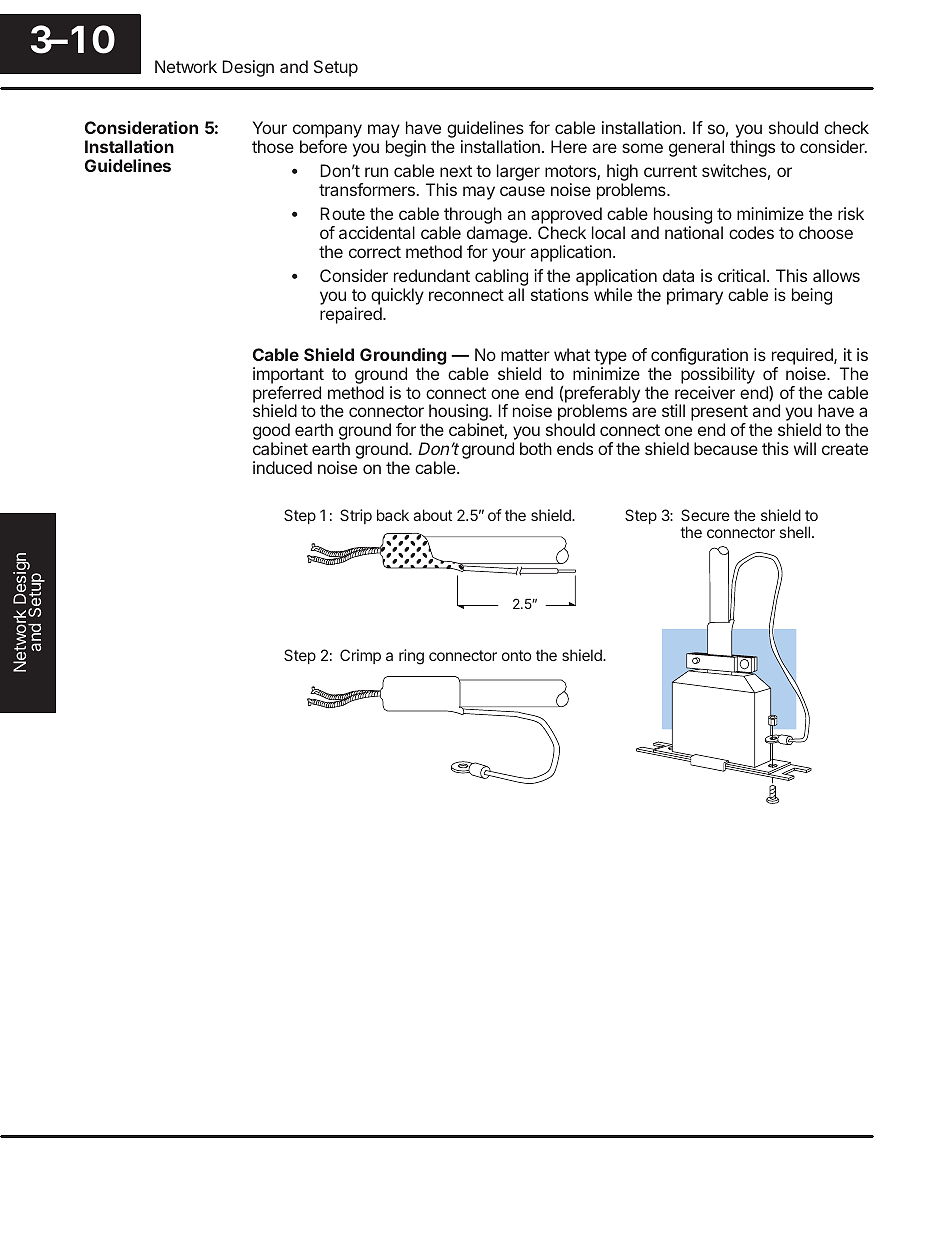  What do you see at coordinates (360, 656) in the screenshot?
I see `Crimp` at bounding box center [360, 656].
